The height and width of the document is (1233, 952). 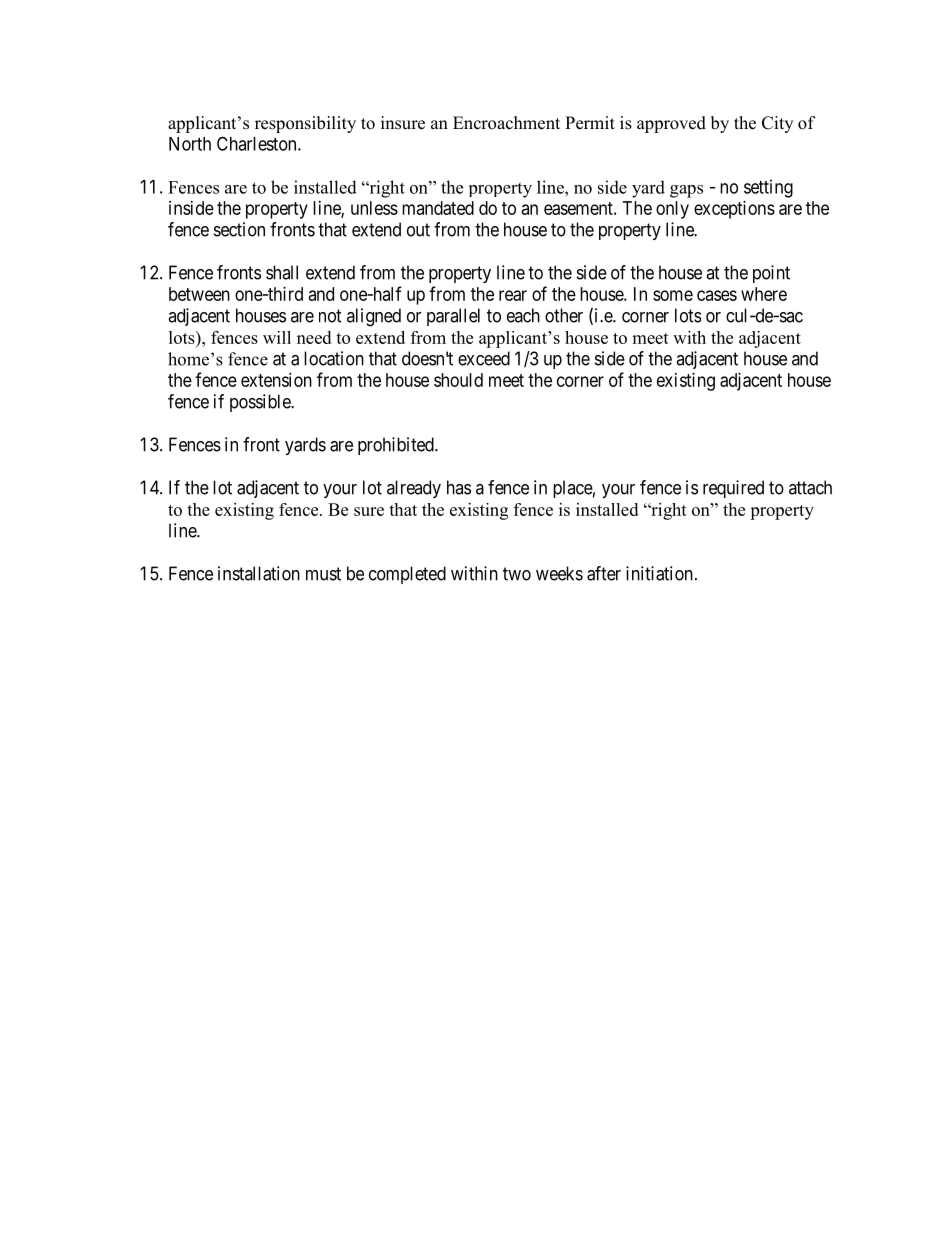 I want to click on City, so click(x=777, y=124).
